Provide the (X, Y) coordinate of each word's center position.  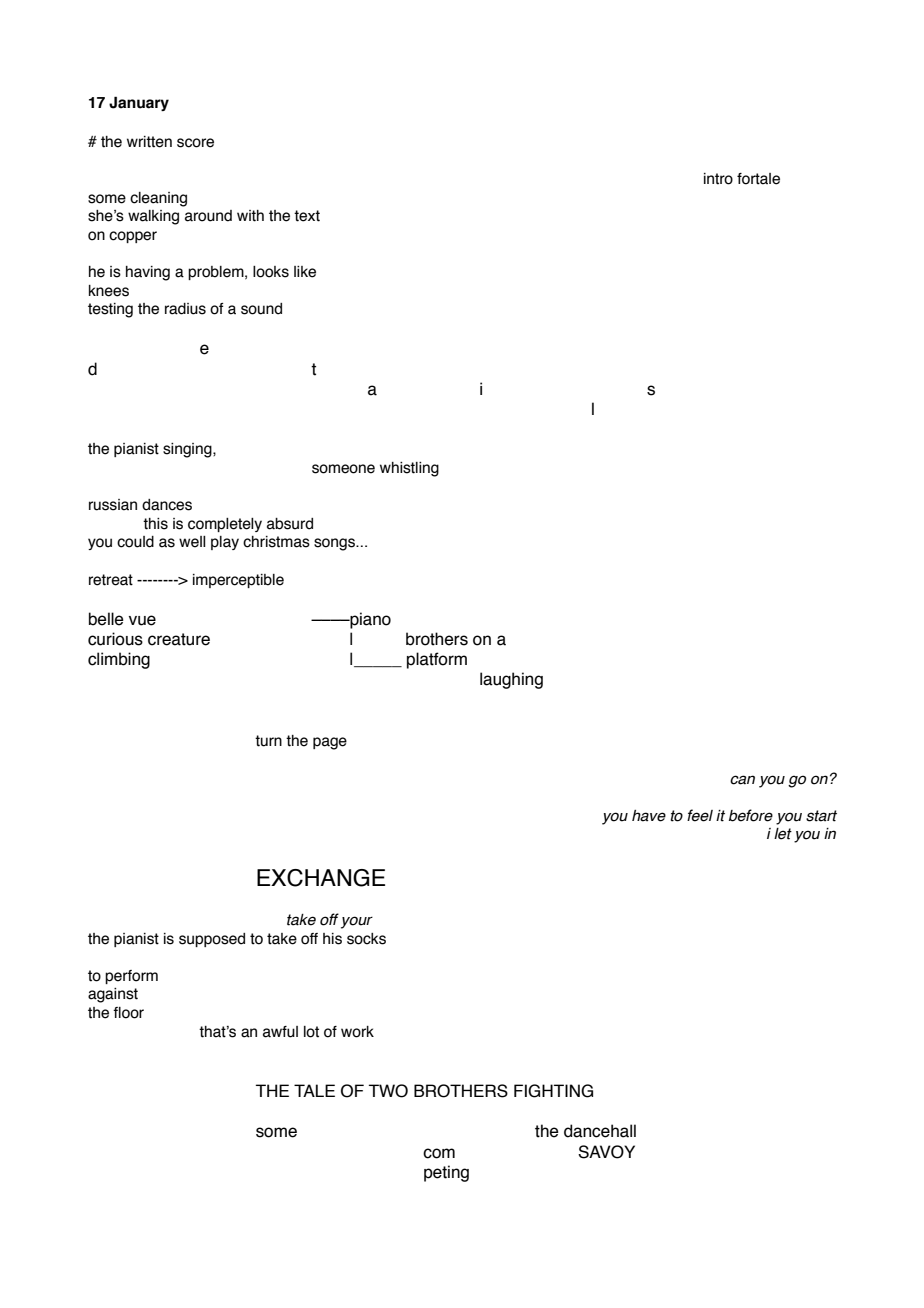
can (742, 780)
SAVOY (606, 1152)
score (195, 143)
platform (437, 660)
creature (179, 639)
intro (718, 179)
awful (280, 1032)
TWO (388, 1091)
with (250, 216)
